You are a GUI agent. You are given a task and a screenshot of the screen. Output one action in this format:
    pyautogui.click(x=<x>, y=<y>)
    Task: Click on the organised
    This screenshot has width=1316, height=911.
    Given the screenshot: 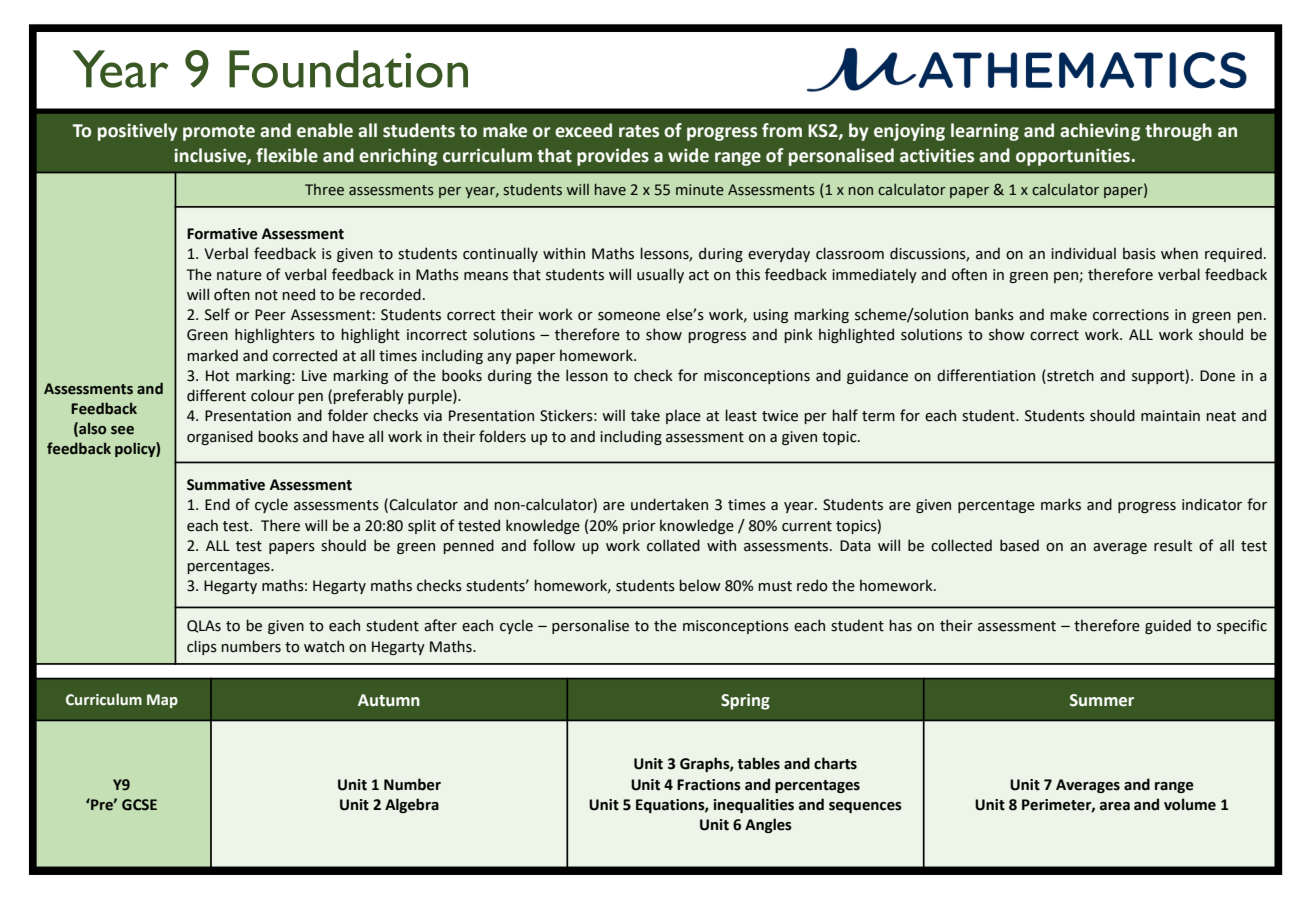 What is the action you would take?
    pyautogui.click(x=220, y=437)
